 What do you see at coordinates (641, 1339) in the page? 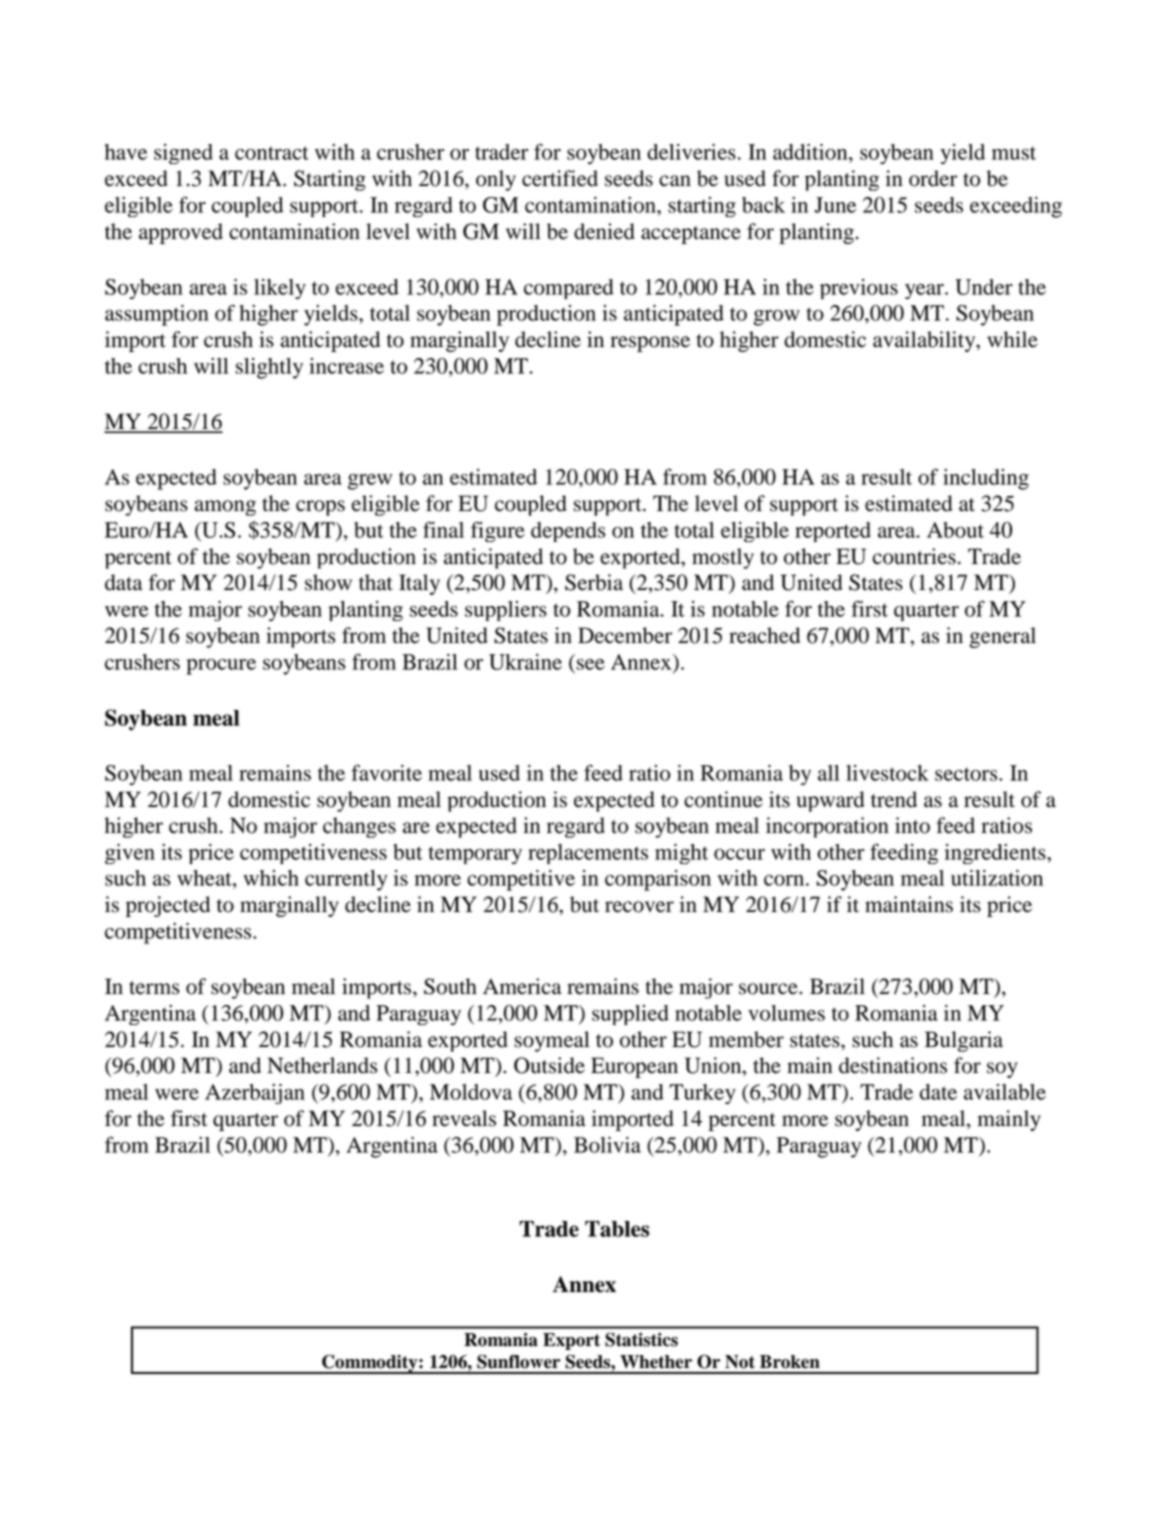
I see `Statistics` at bounding box center [641, 1339].
